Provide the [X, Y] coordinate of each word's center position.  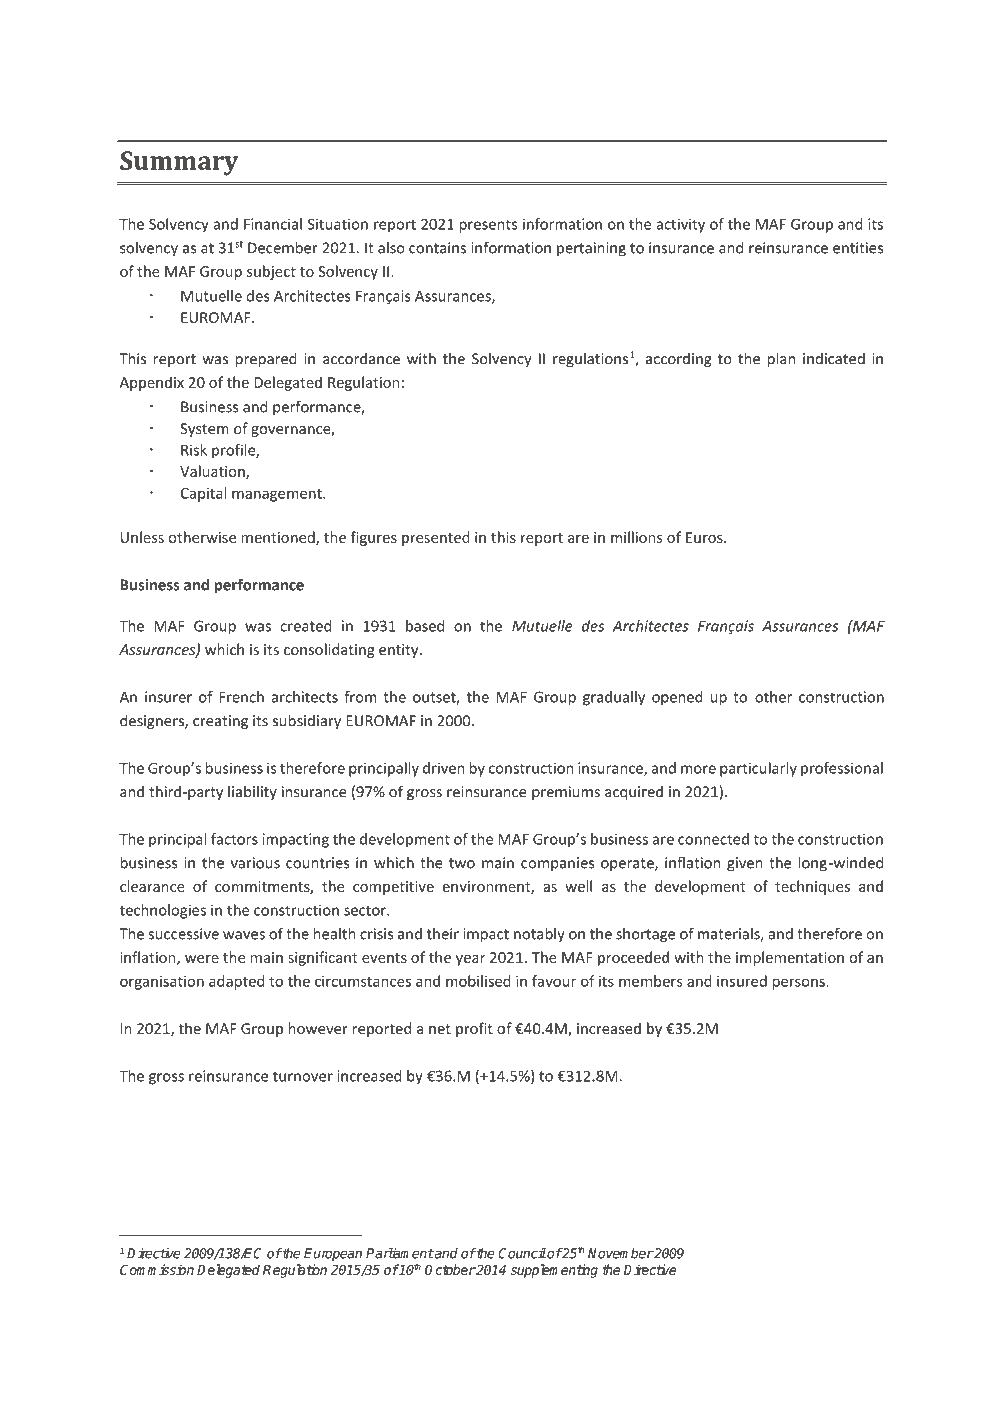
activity [680, 225]
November [620, 1253]
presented [436, 538]
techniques [812, 887]
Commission [157, 1269]
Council [522, 1253]
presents [488, 226]
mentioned [279, 538]
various [255, 863]
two [462, 863]
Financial [273, 224]
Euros [705, 537]
